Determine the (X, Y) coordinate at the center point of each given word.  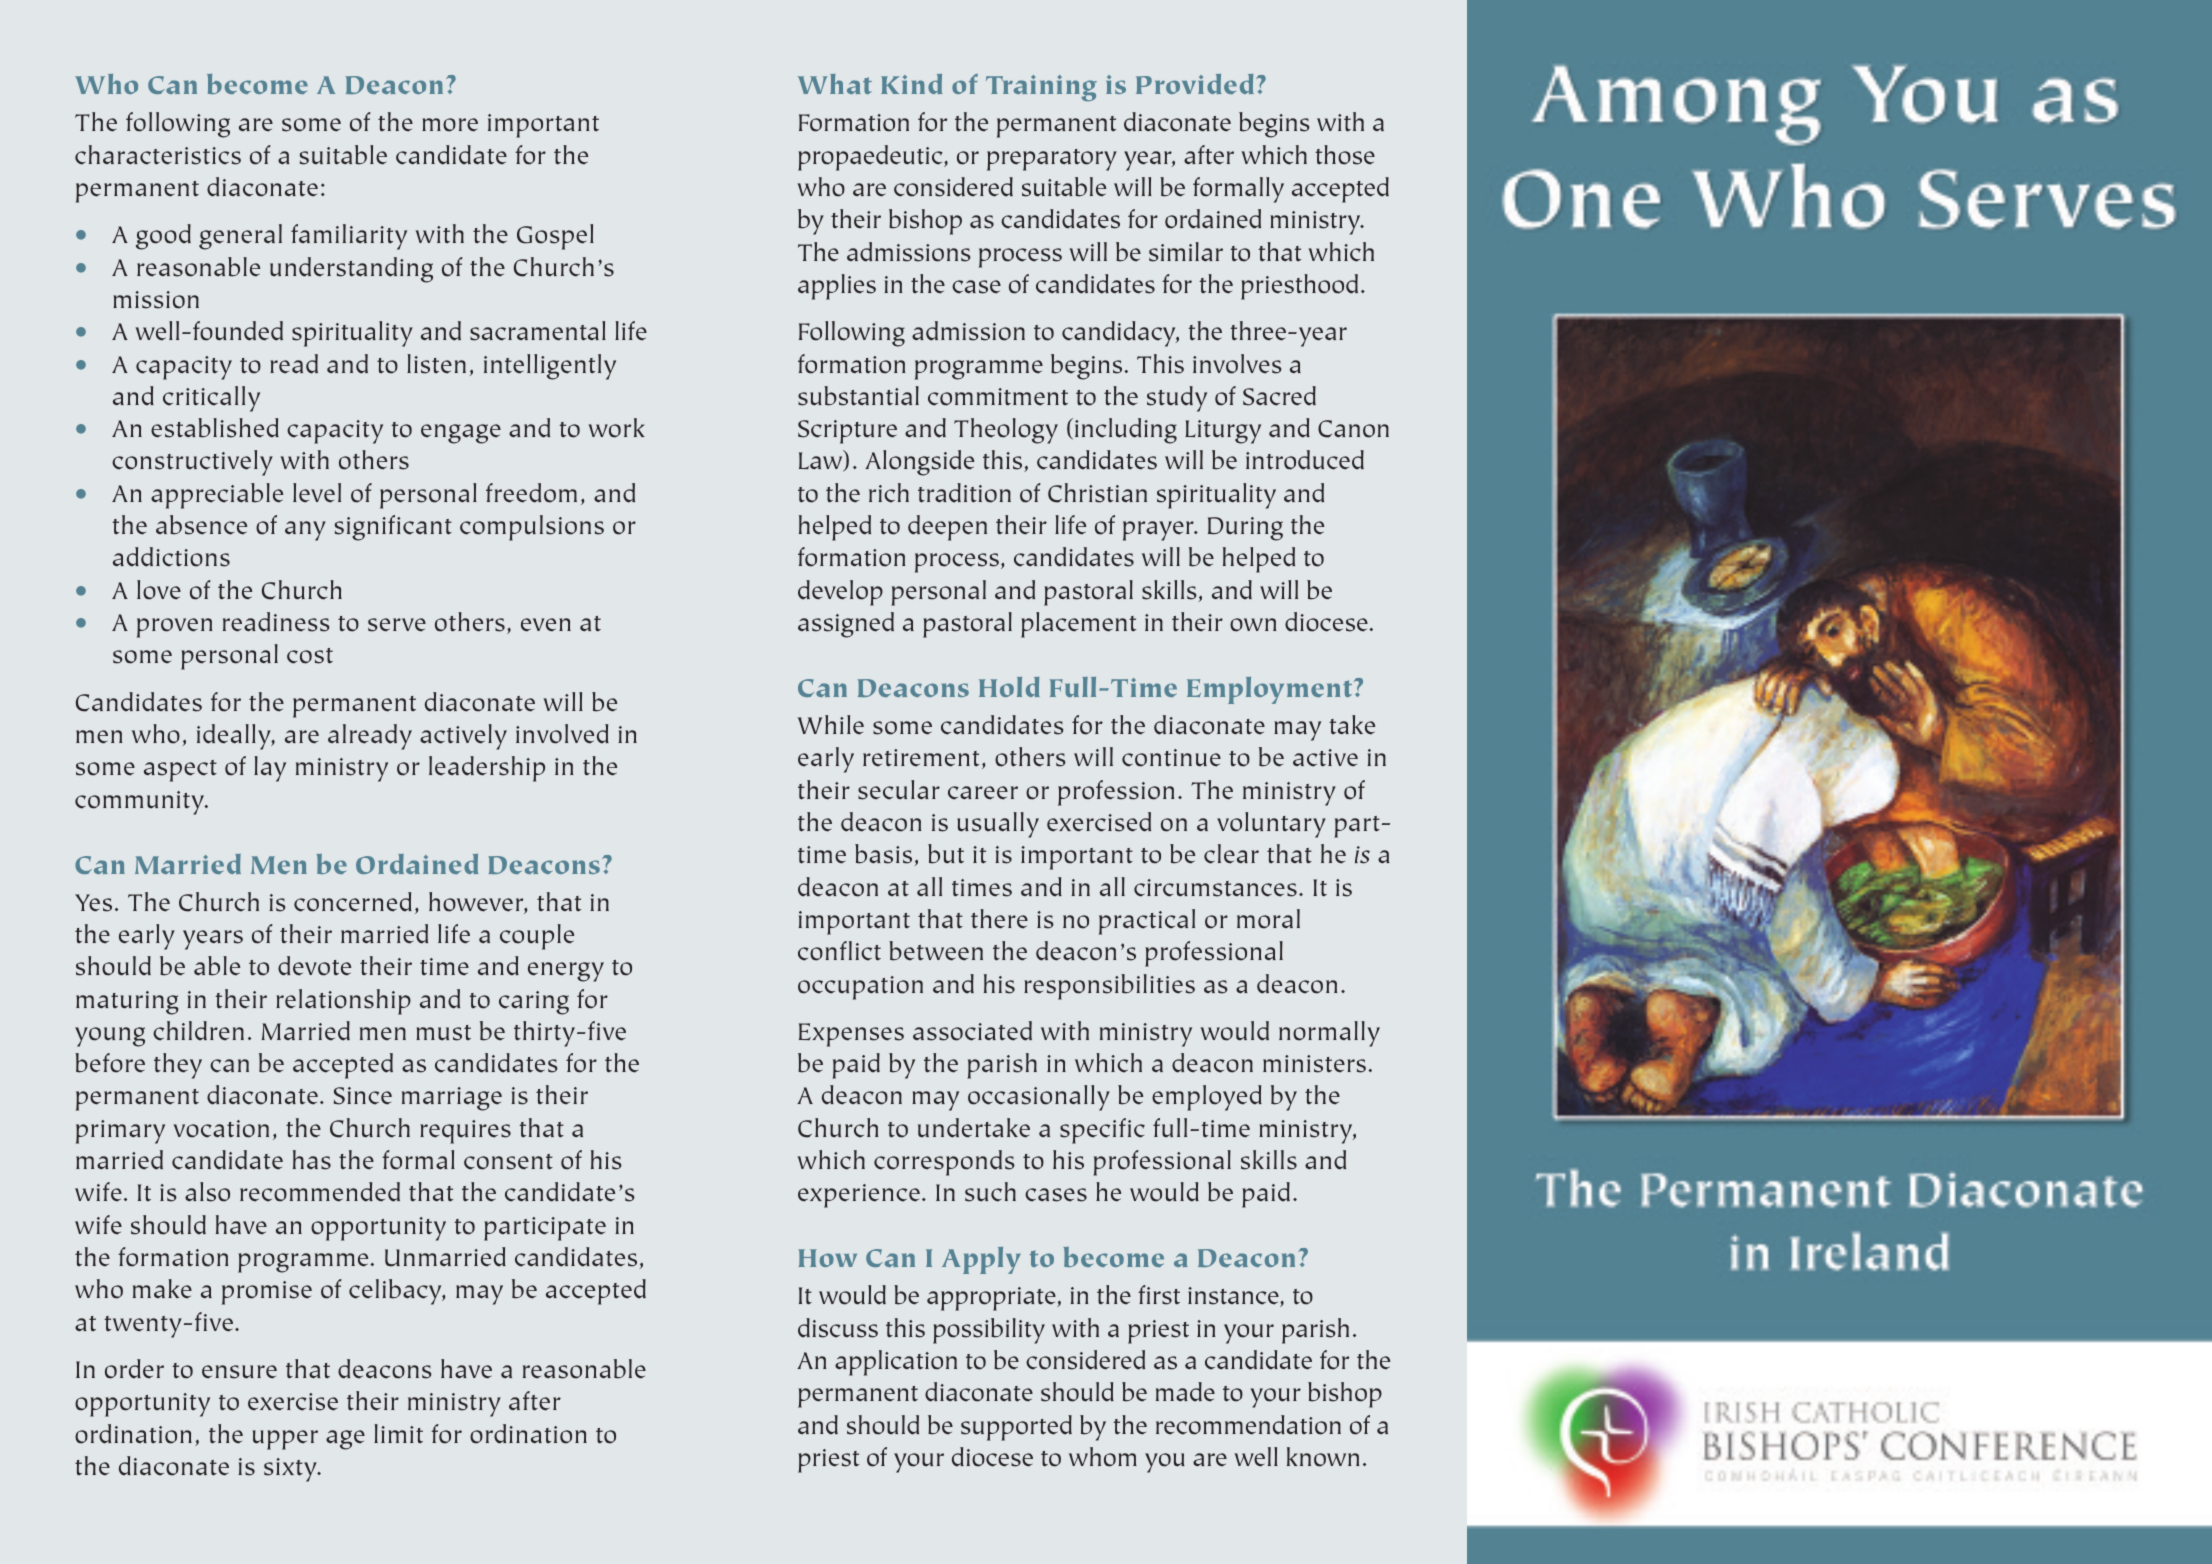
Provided (1196, 84)
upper (285, 1440)
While (831, 725)
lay (270, 769)
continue (1171, 758)
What (835, 84)
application (896, 1363)
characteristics (158, 155)
